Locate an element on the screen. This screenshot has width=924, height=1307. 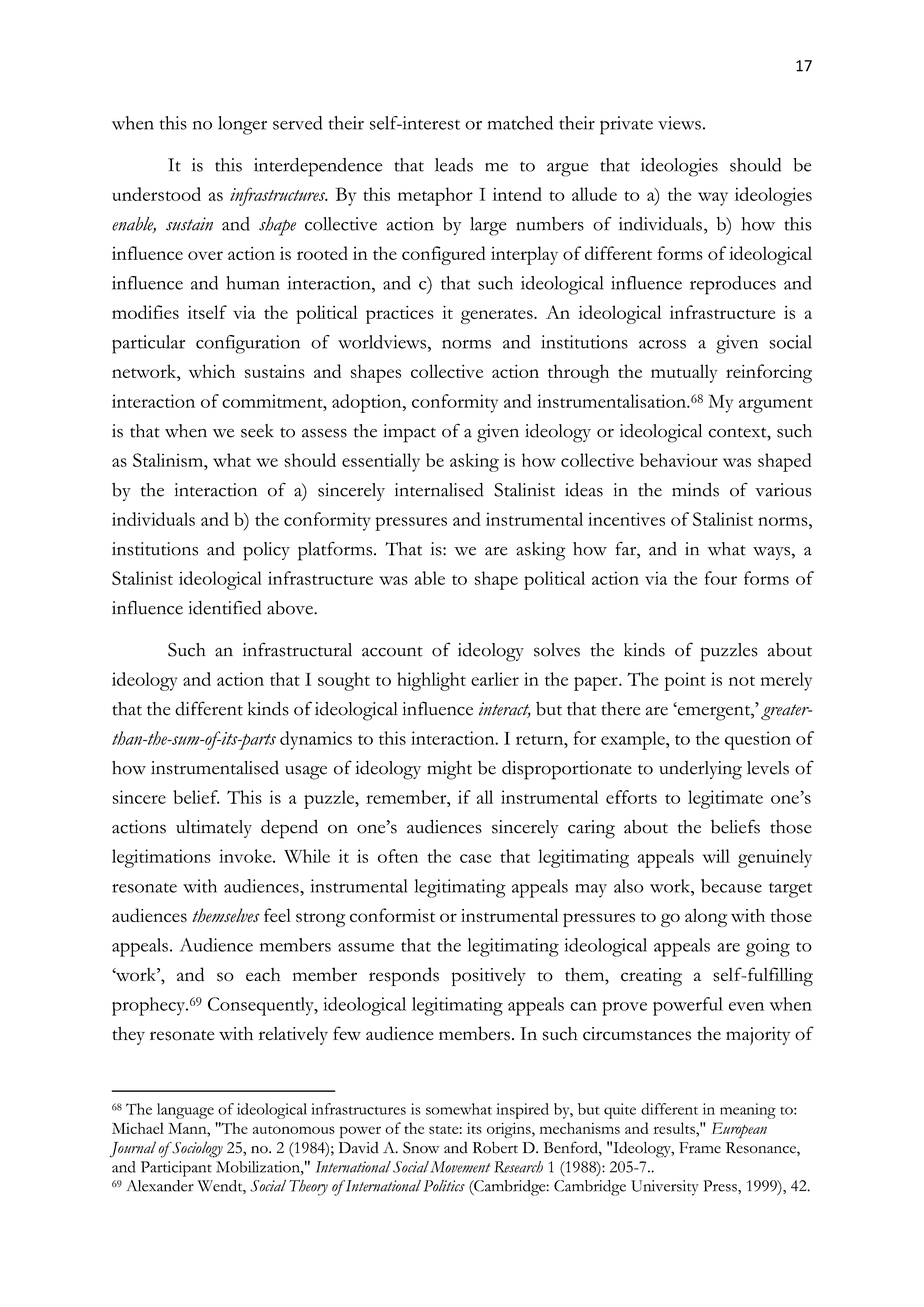
identified is located at coordinates (224, 607).
